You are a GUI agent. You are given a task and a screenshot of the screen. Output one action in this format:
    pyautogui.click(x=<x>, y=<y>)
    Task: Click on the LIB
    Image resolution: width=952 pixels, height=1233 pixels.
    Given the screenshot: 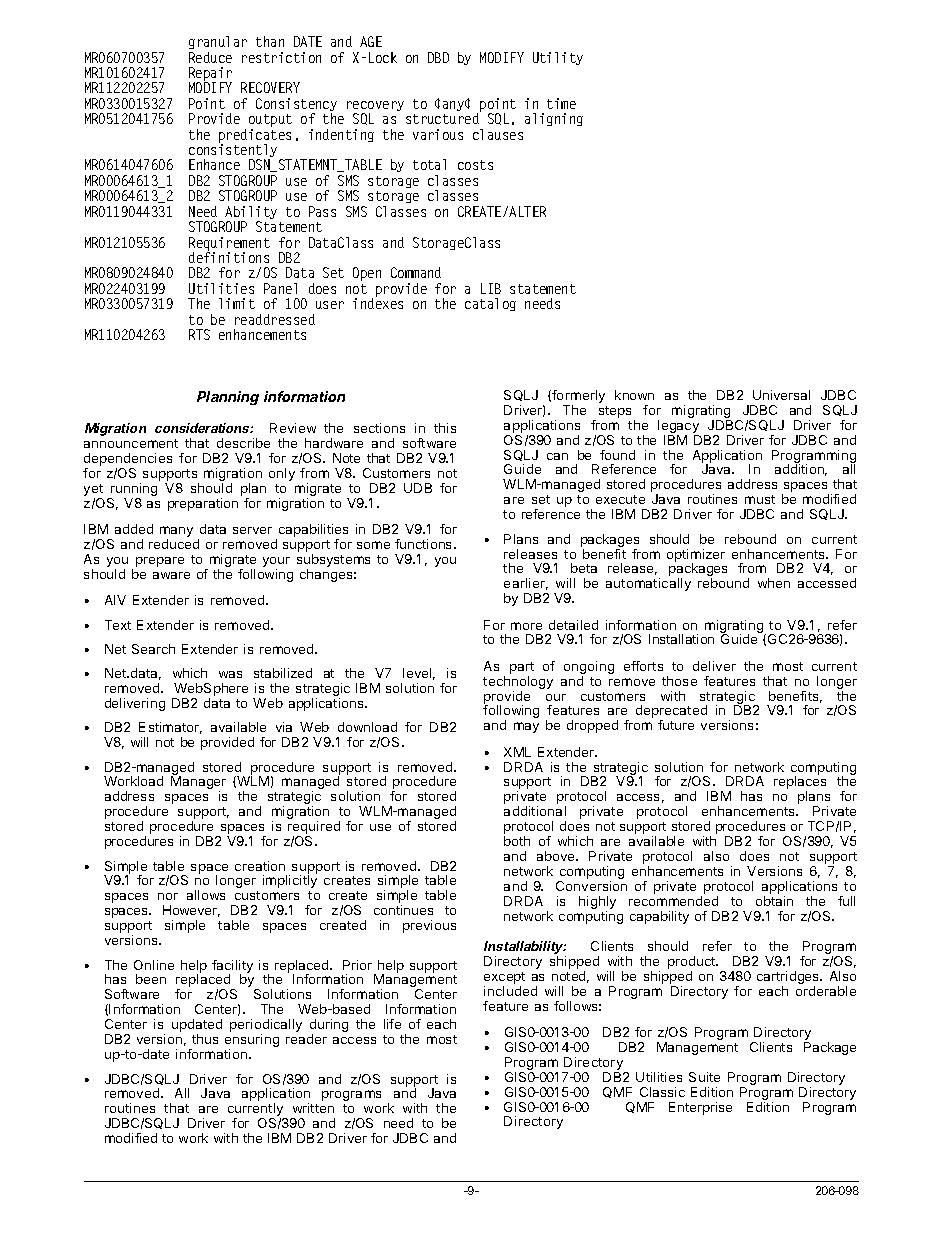 What is the action you would take?
    pyautogui.click(x=491, y=288)
